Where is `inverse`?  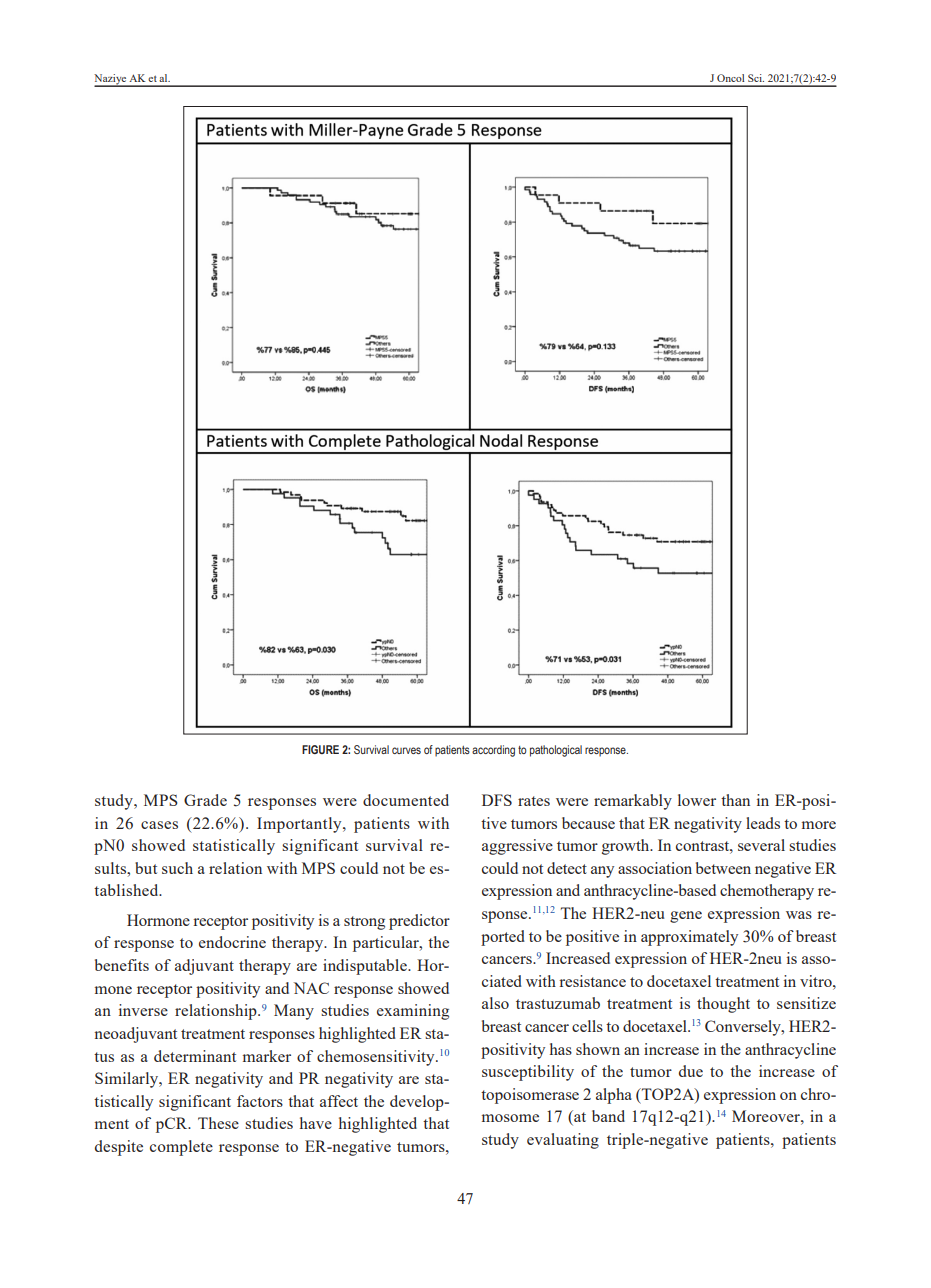
inverse is located at coordinates (143, 1010).
